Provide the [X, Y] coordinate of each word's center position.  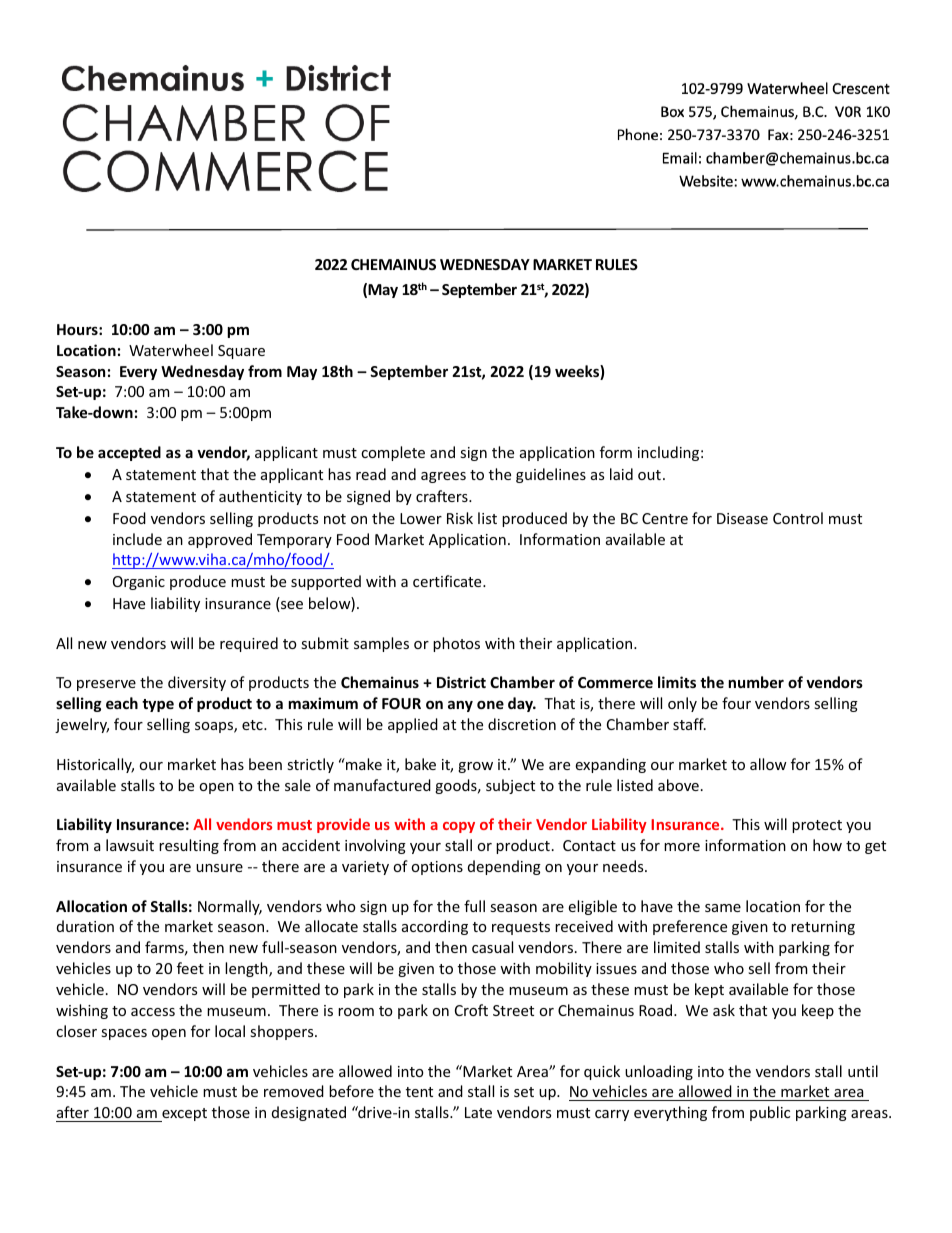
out [649, 475]
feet [190, 968]
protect [817, 826]
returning [823, 928]
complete [393, 453]
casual [492, 947]
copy [459, 827]
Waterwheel [171, 350]
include [137, 539]
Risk [460, 518]
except [183, 1115]
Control [798, 518]
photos [456, 644]
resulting [189, 846]
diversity [197, 683]
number [756, 682]
